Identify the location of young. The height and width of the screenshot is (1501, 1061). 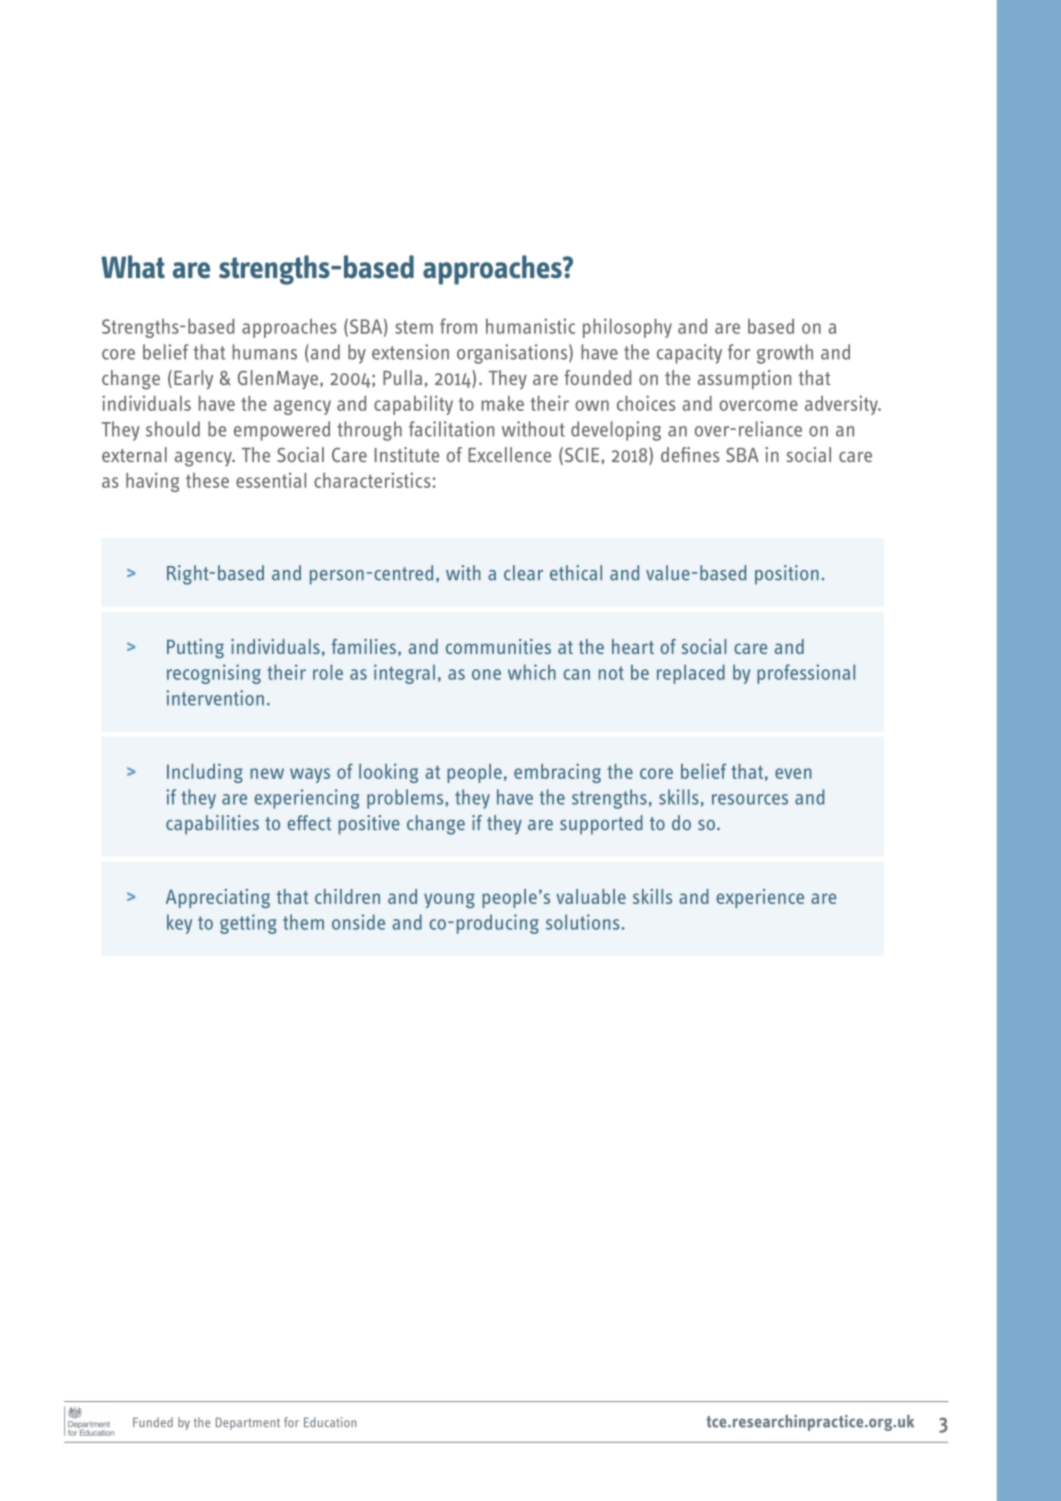
(449, 900).
